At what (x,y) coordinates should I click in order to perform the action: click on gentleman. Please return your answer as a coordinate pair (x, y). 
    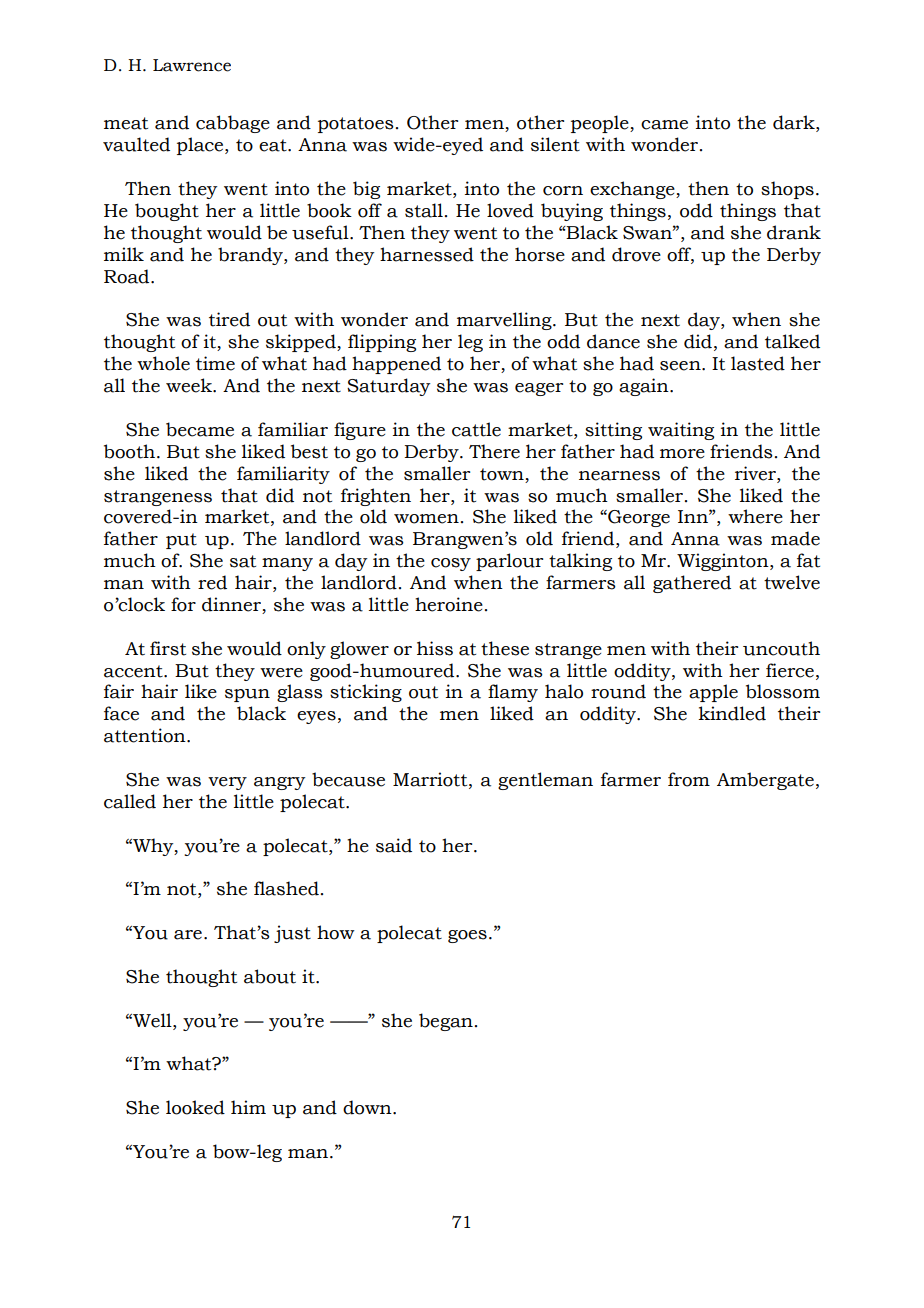
    Looking at the image, I should click on (545, 781).
